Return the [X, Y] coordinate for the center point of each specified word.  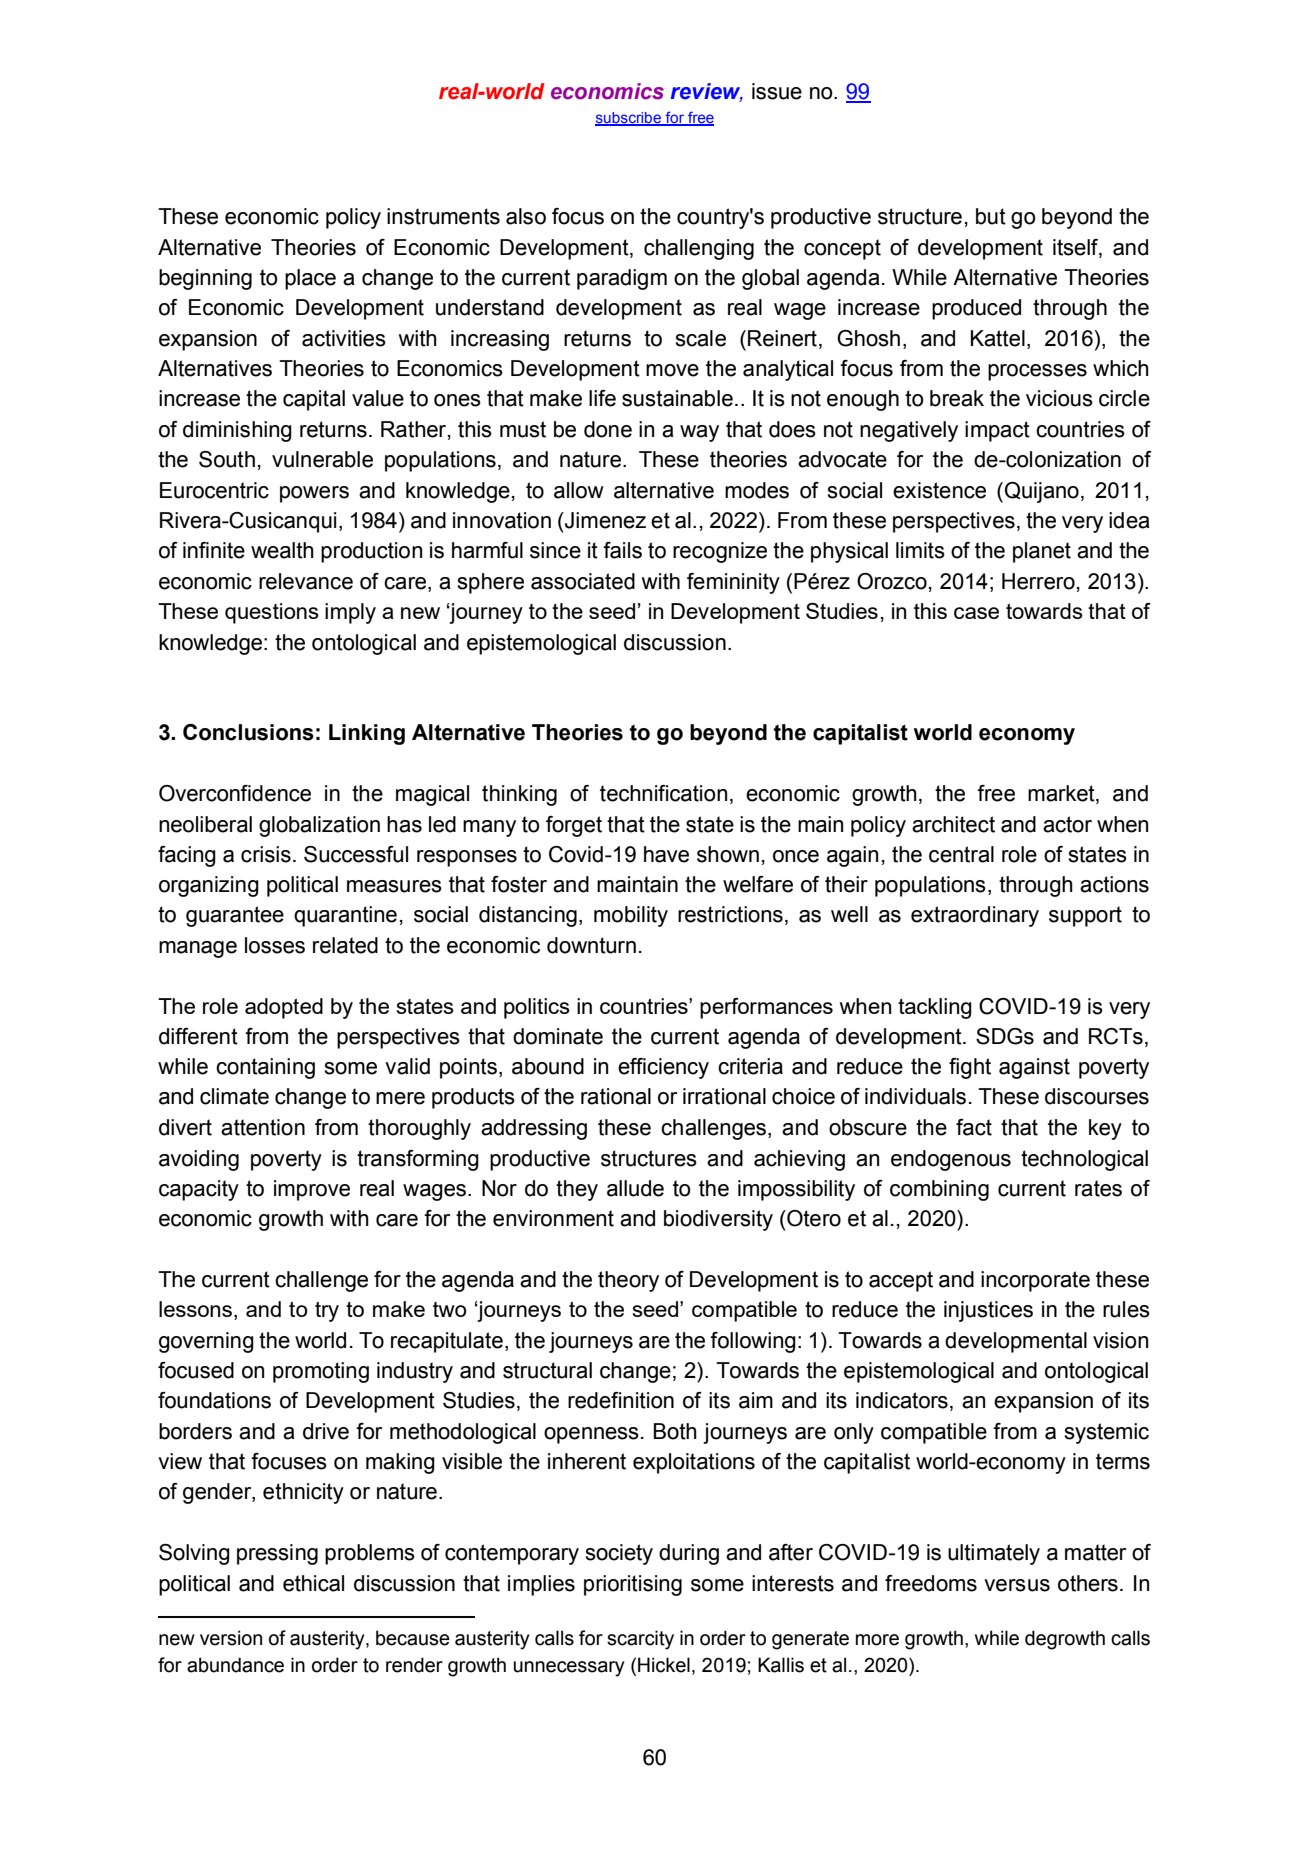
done [608, 429]
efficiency [663, 1068]
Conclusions [248, 732]
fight [970, 1068]
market [1062, 794]
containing [265, 1068]
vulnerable [322, 459]
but [991, 216]
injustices [988, 1311]
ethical [313, 1583]
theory [628, 1281]
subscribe [629, 119]
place [310, 279]
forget [574, 826]
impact [997, 431]
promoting [321, 1372]
